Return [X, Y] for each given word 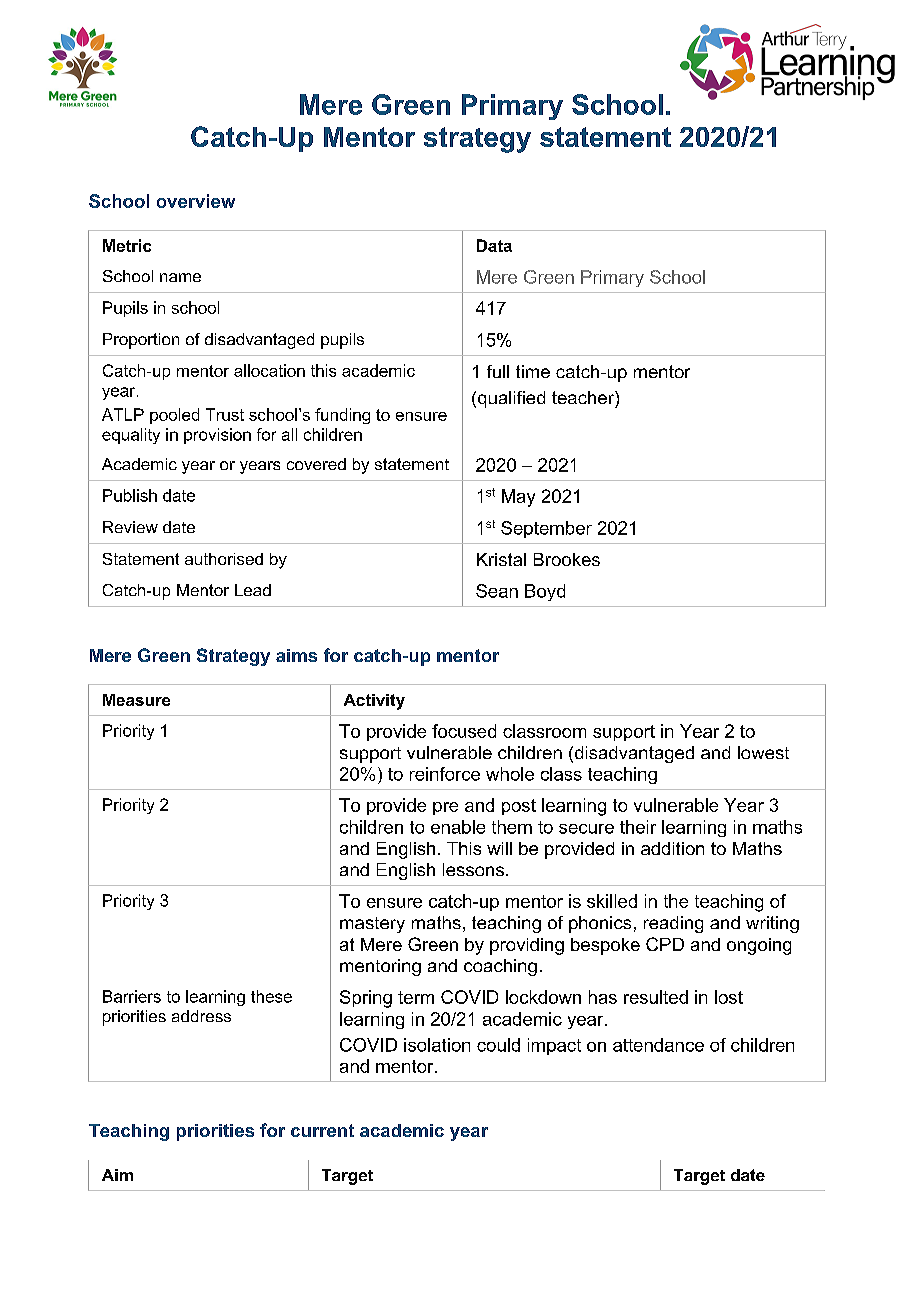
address [201, 1016]
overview [196, 201]
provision [217, 436]
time [533, 371]
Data [494, 245]
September [546, 529]
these [271, 996]
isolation [437, 1045]
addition [672, 848]
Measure [136, 700]
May [518, 498]
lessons [475, 869]
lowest [763, 752]
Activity [374, 702]
